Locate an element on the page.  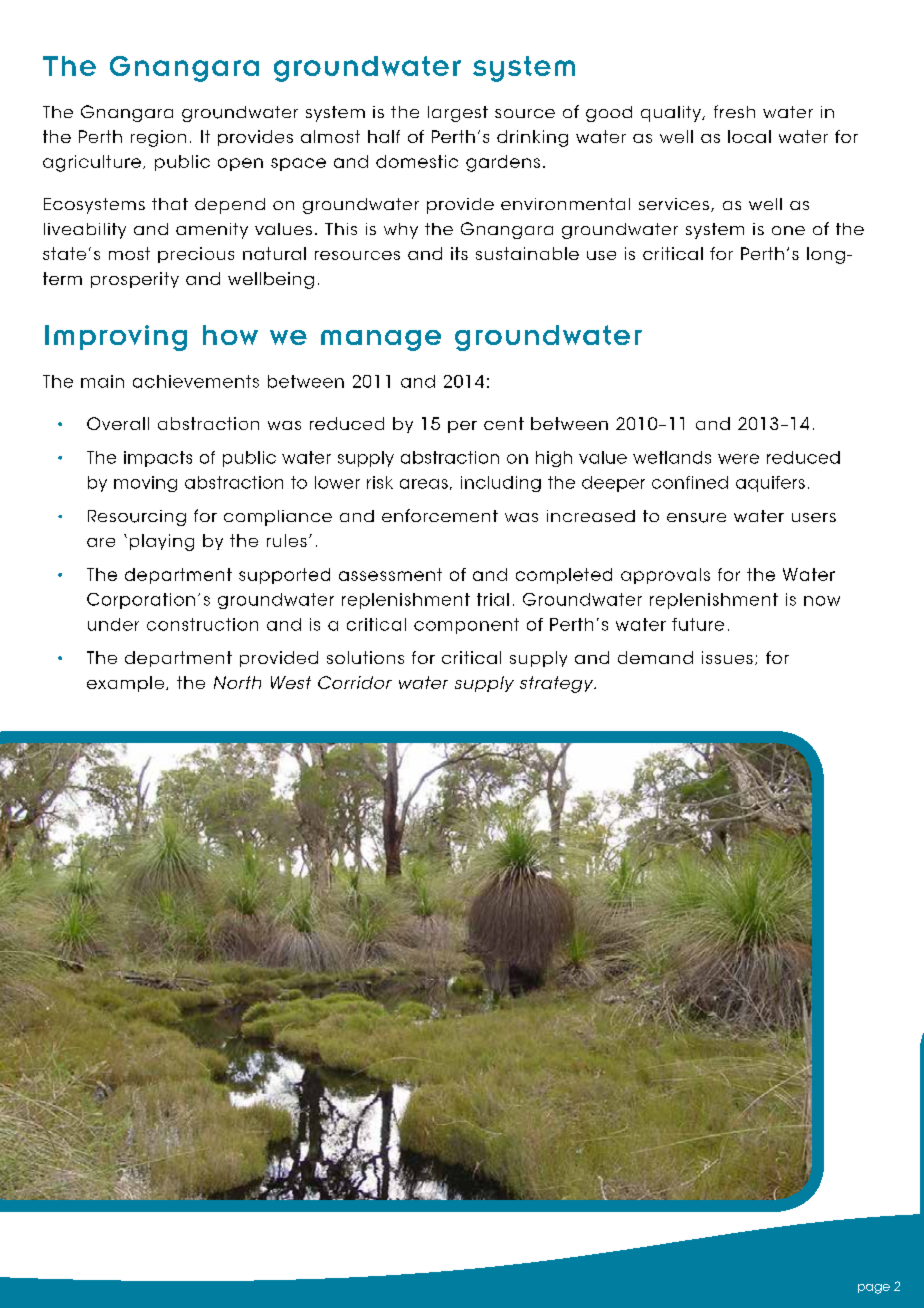
page is located at coordinates (874, 1289).
